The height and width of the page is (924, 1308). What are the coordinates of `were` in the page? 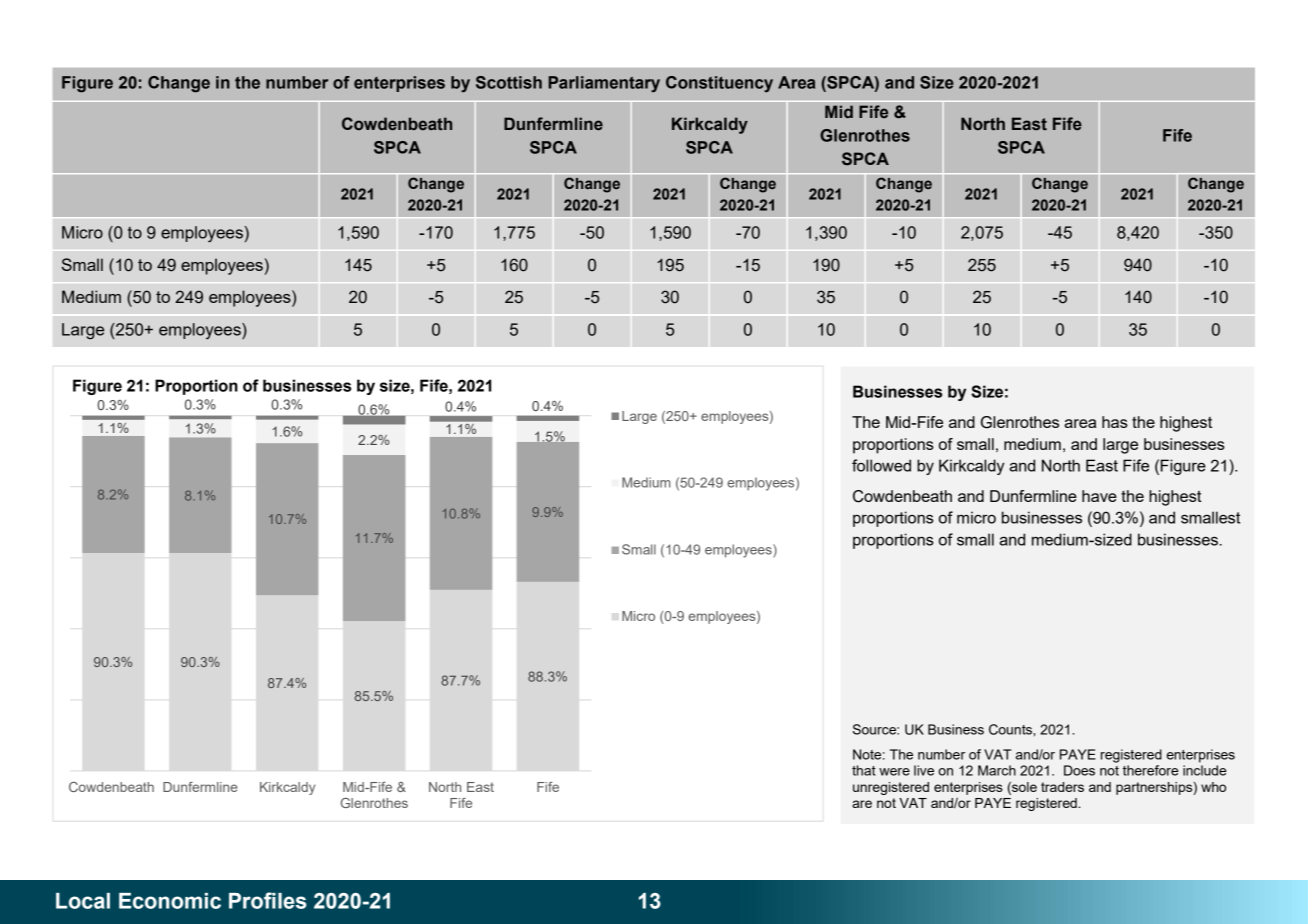 It's located at (894, 772).
